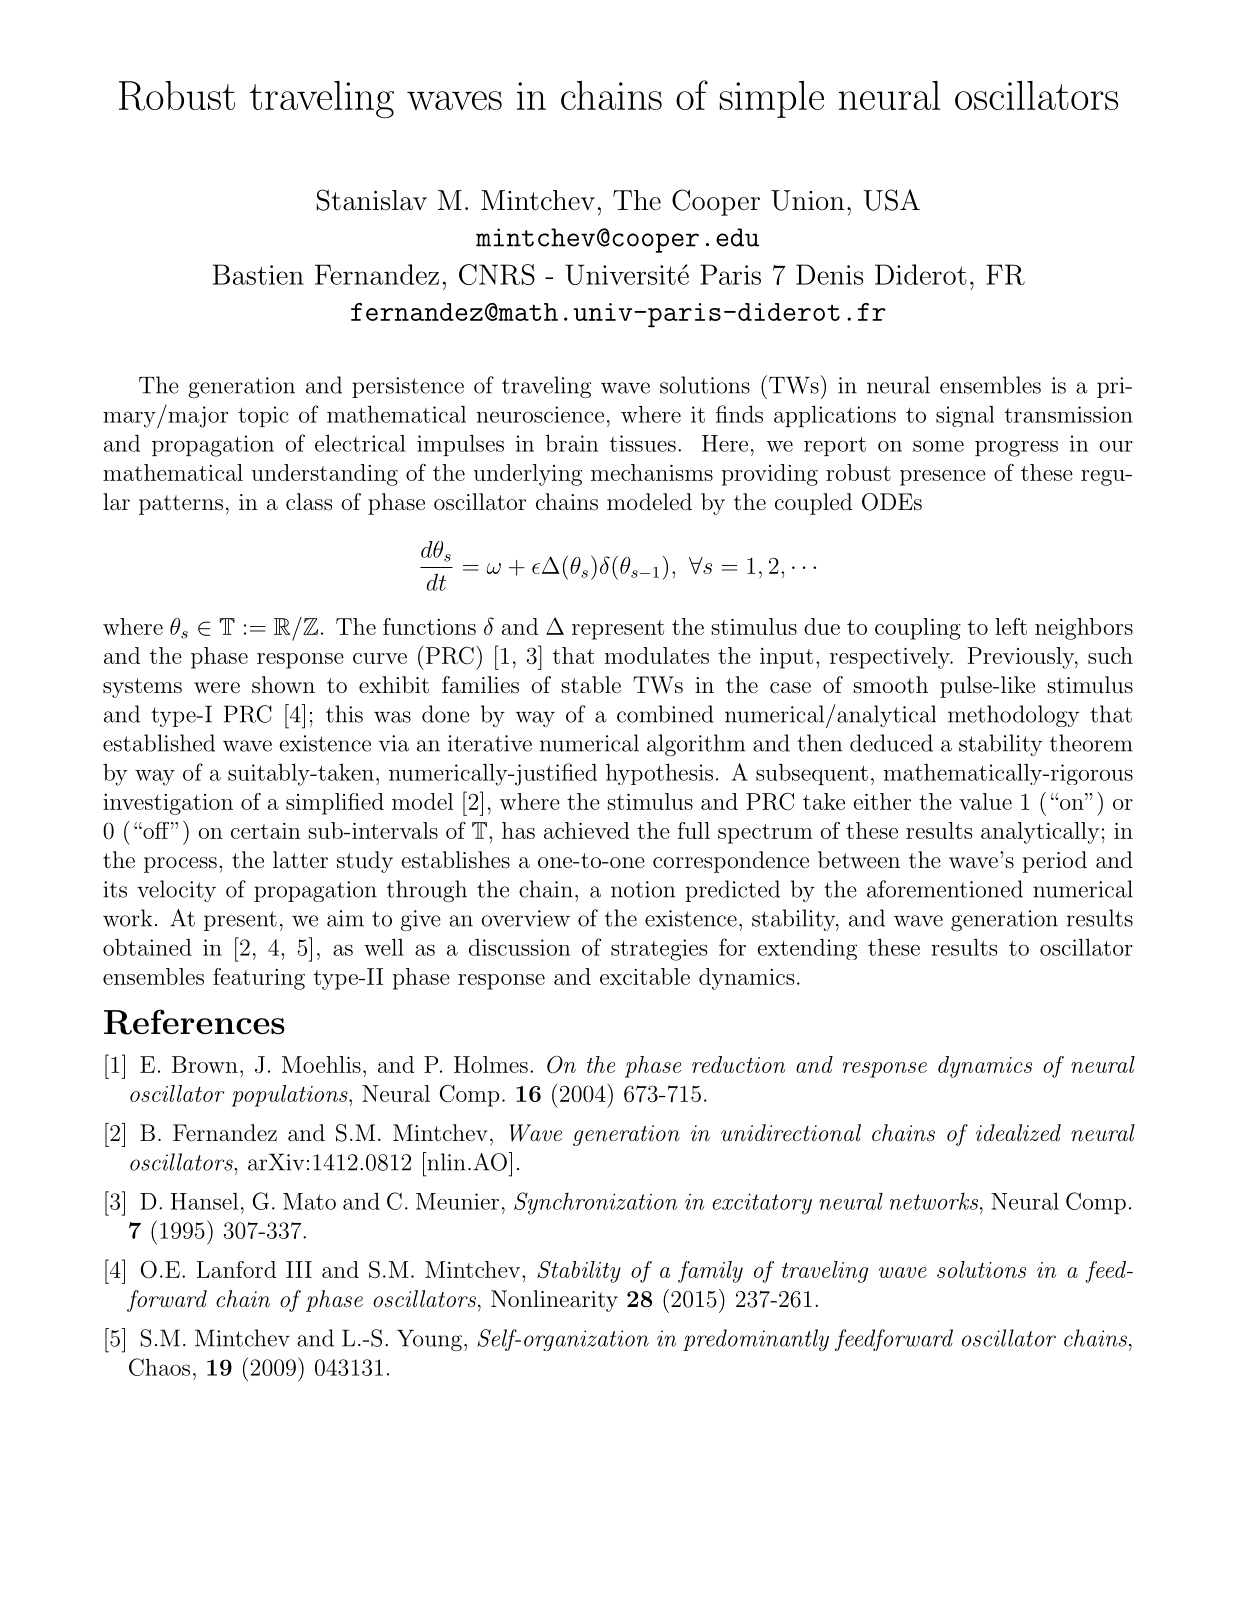 This screenshot has height=1599, width=1236. What do you see at coordinates (259, 979) in the screenshot?
I see `featuring` at bounding box center [259, 979].
